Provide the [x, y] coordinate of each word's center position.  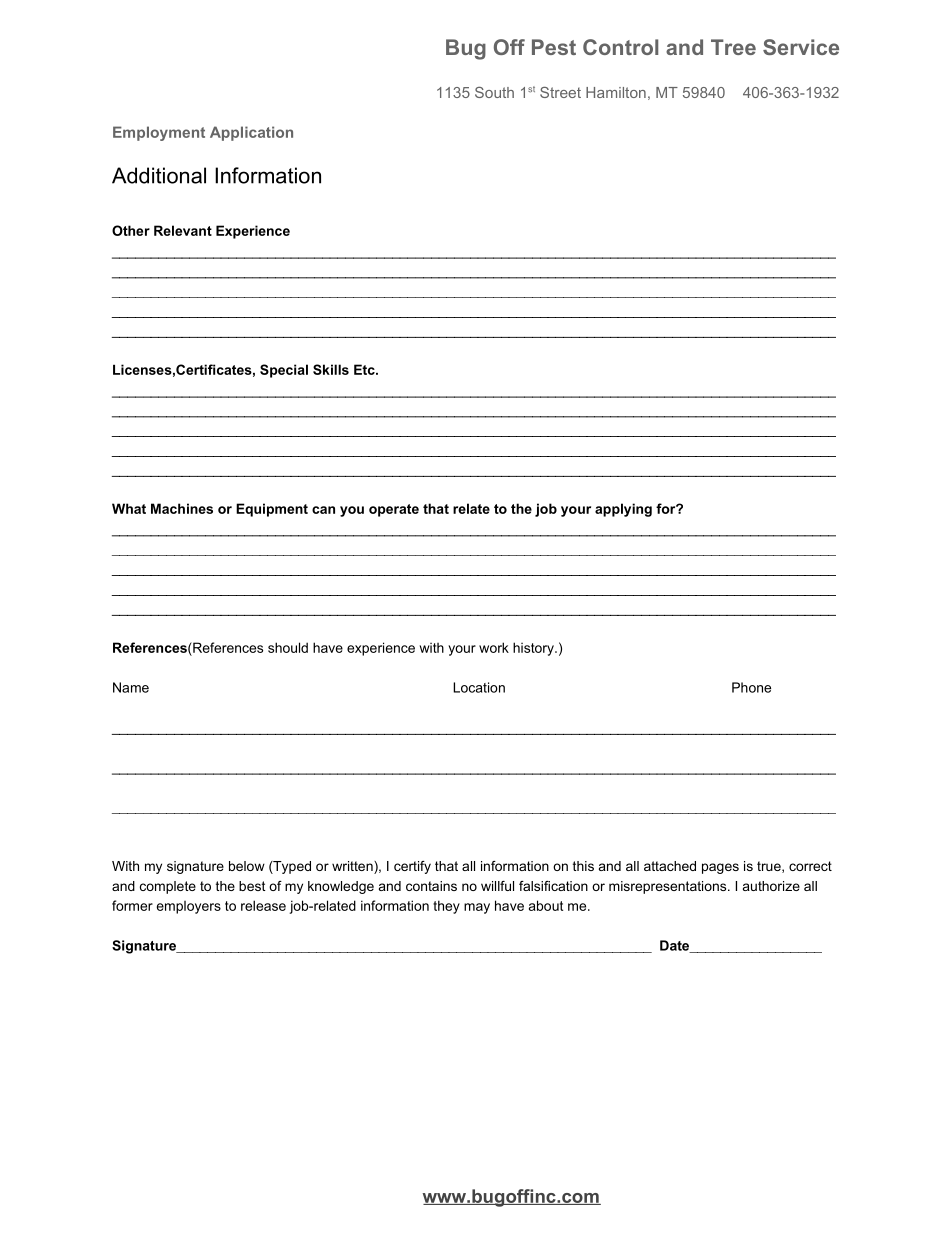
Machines [182, 508]
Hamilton [616, 92]
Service [801, 47]
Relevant [183, 230]
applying [623, 510]
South [494, 92]
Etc [365, 369]
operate [394, 510]
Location [479, 687]
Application [251, 133]
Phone [751, 687]
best [252, 886]
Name [131, 687]
